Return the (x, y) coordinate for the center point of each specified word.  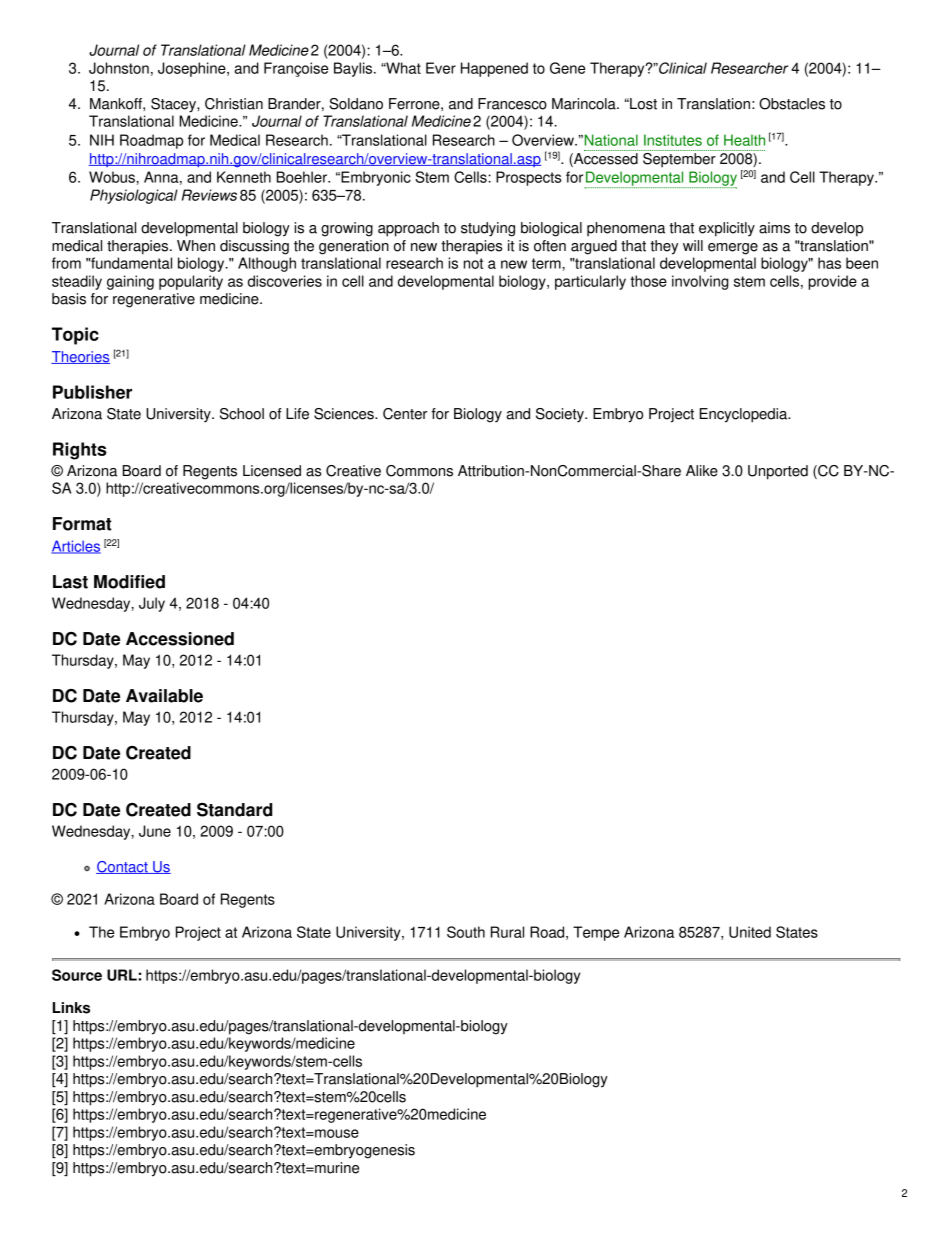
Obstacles (792, 104)
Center (405, 414)
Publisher (92, 392)
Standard (234, 810)
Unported (778, 472)
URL (122, 975)
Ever (441, 68)
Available (164, 696)
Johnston (119, 68)
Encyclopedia (745, 415)
